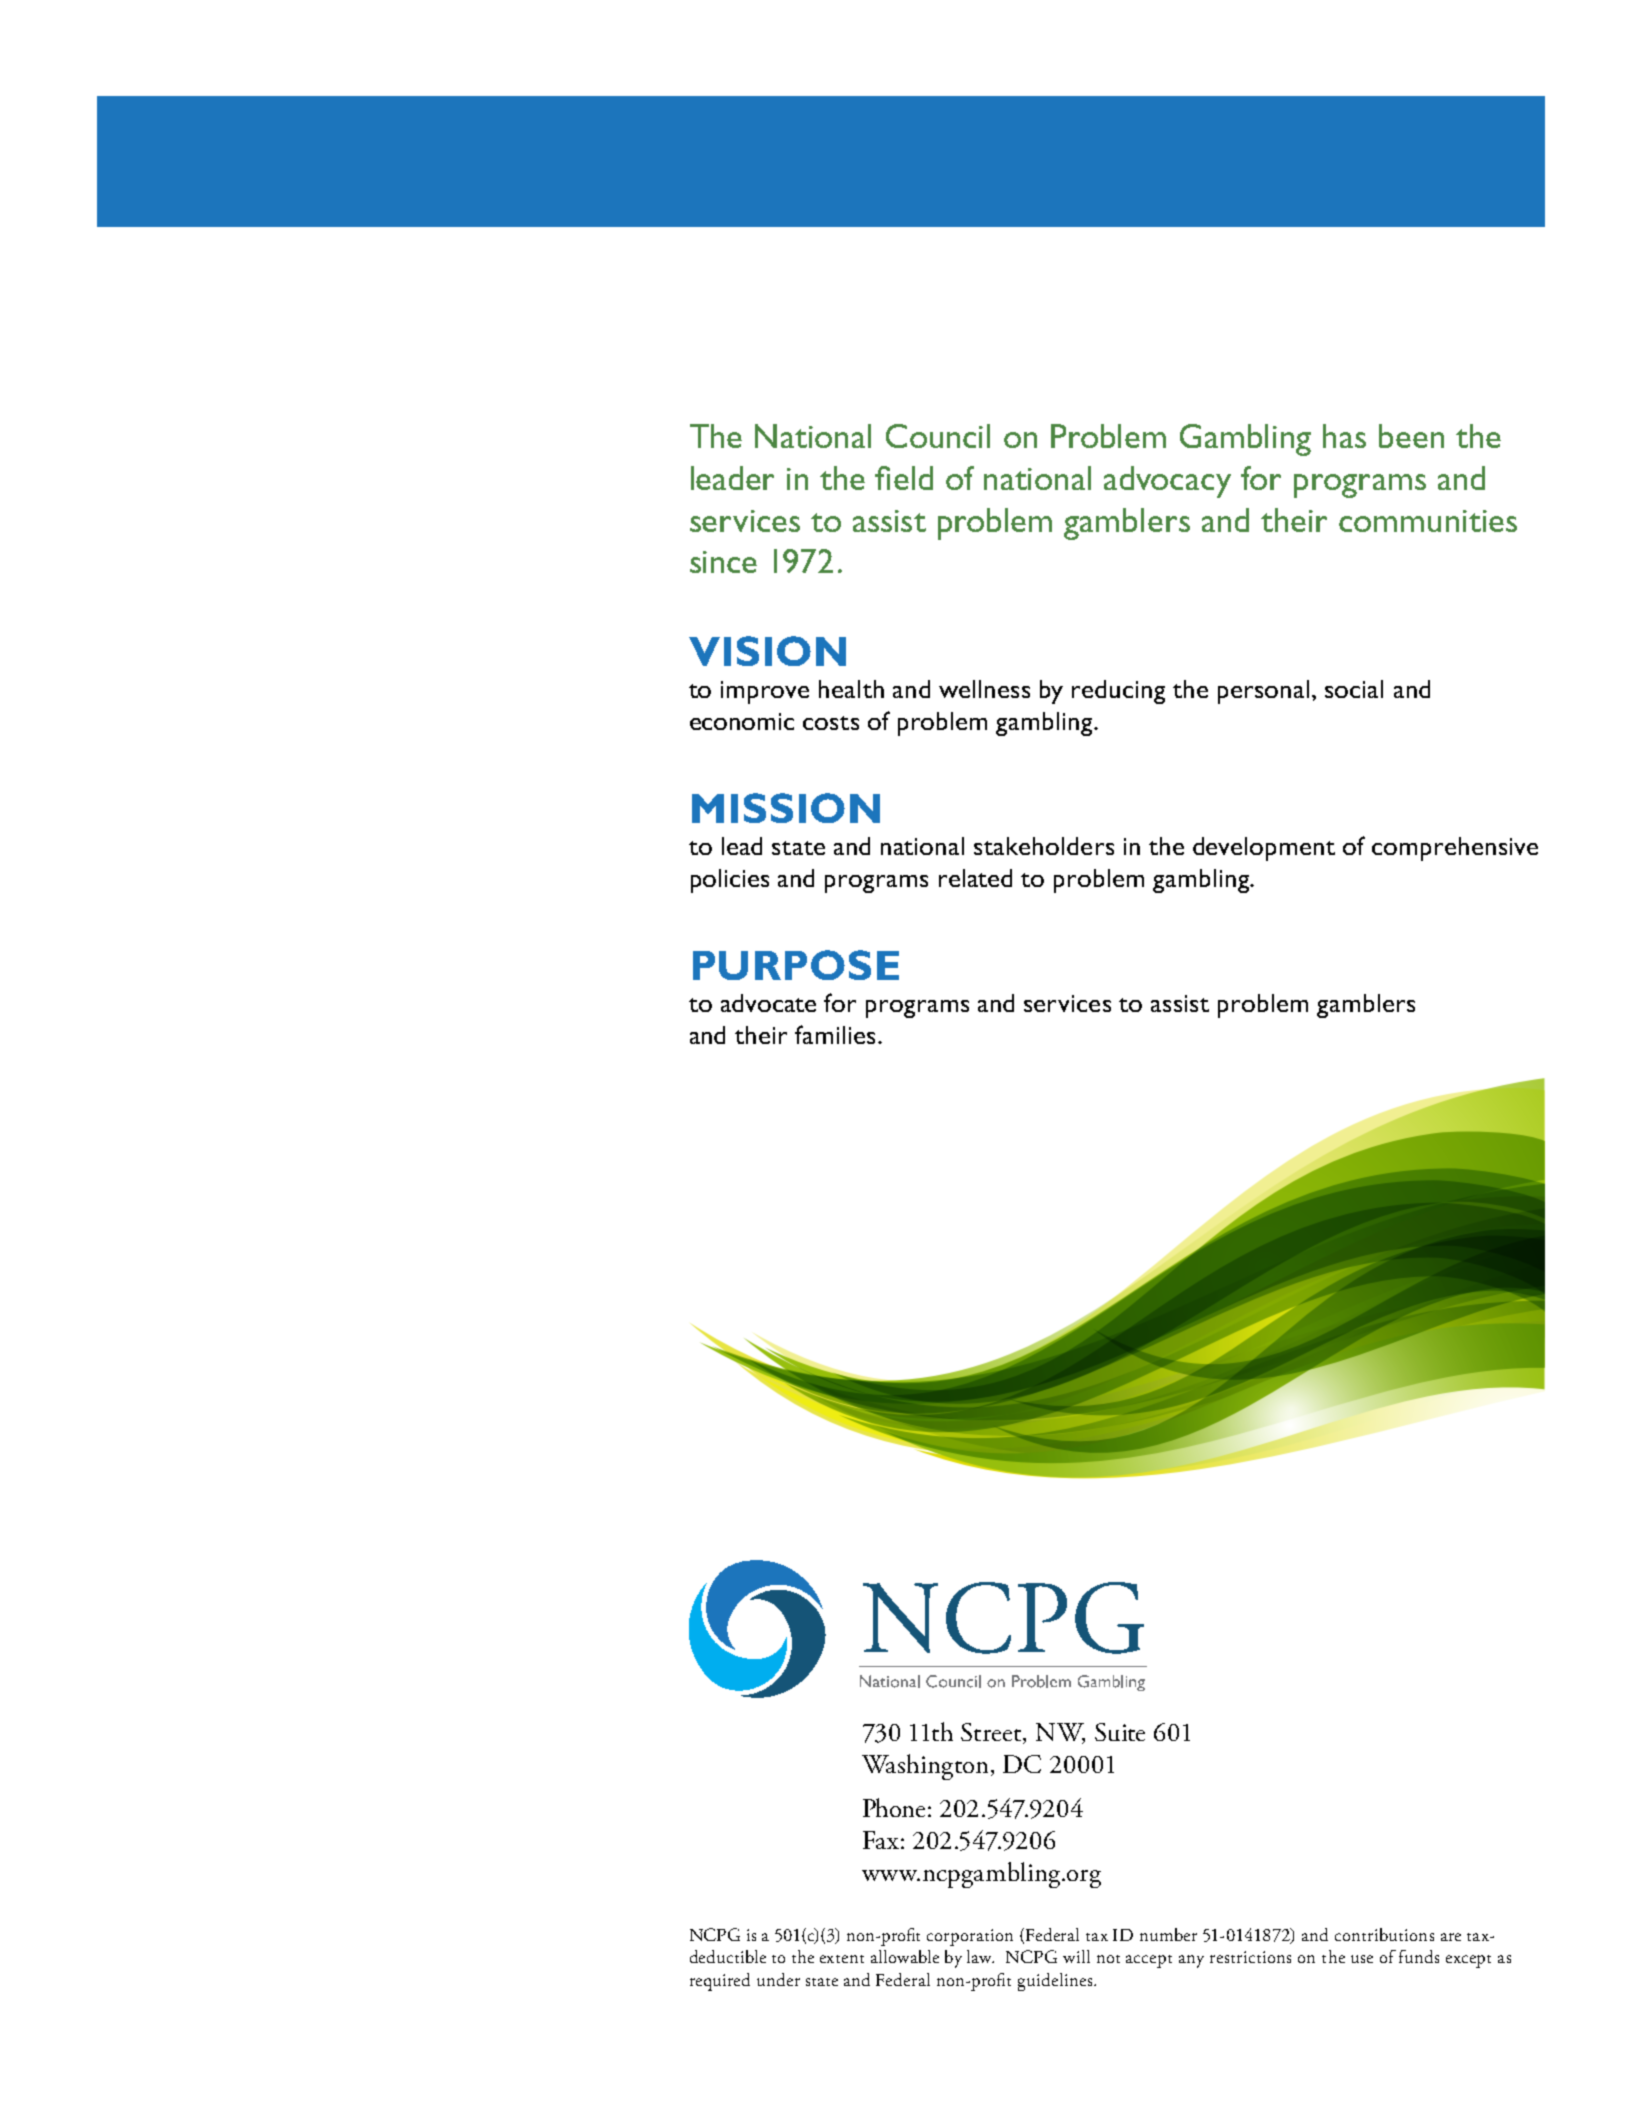 Image resolution: width=1641 pixels, height=2124 pixels. I want to click on field, so click(904, 478).
